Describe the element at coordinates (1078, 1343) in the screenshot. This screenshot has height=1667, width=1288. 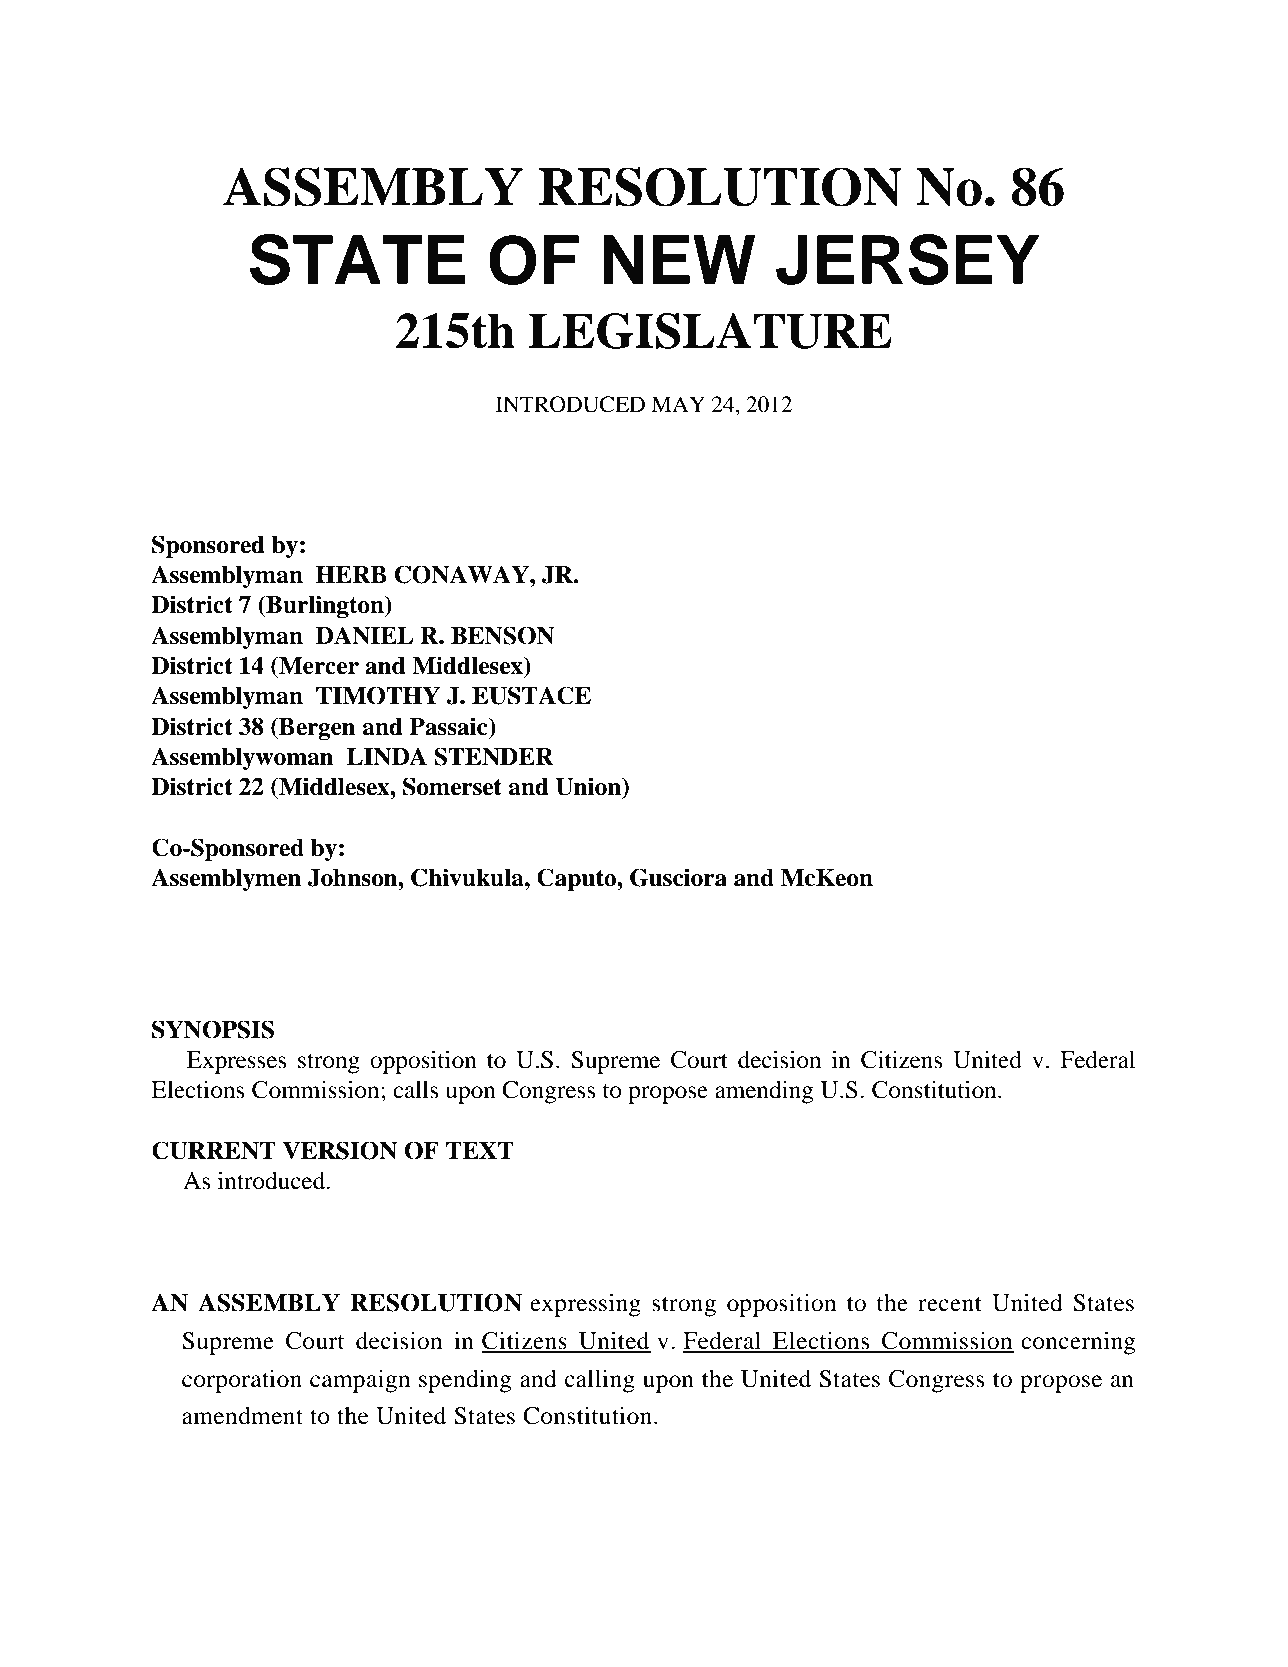
I see `concerning` at that location.
